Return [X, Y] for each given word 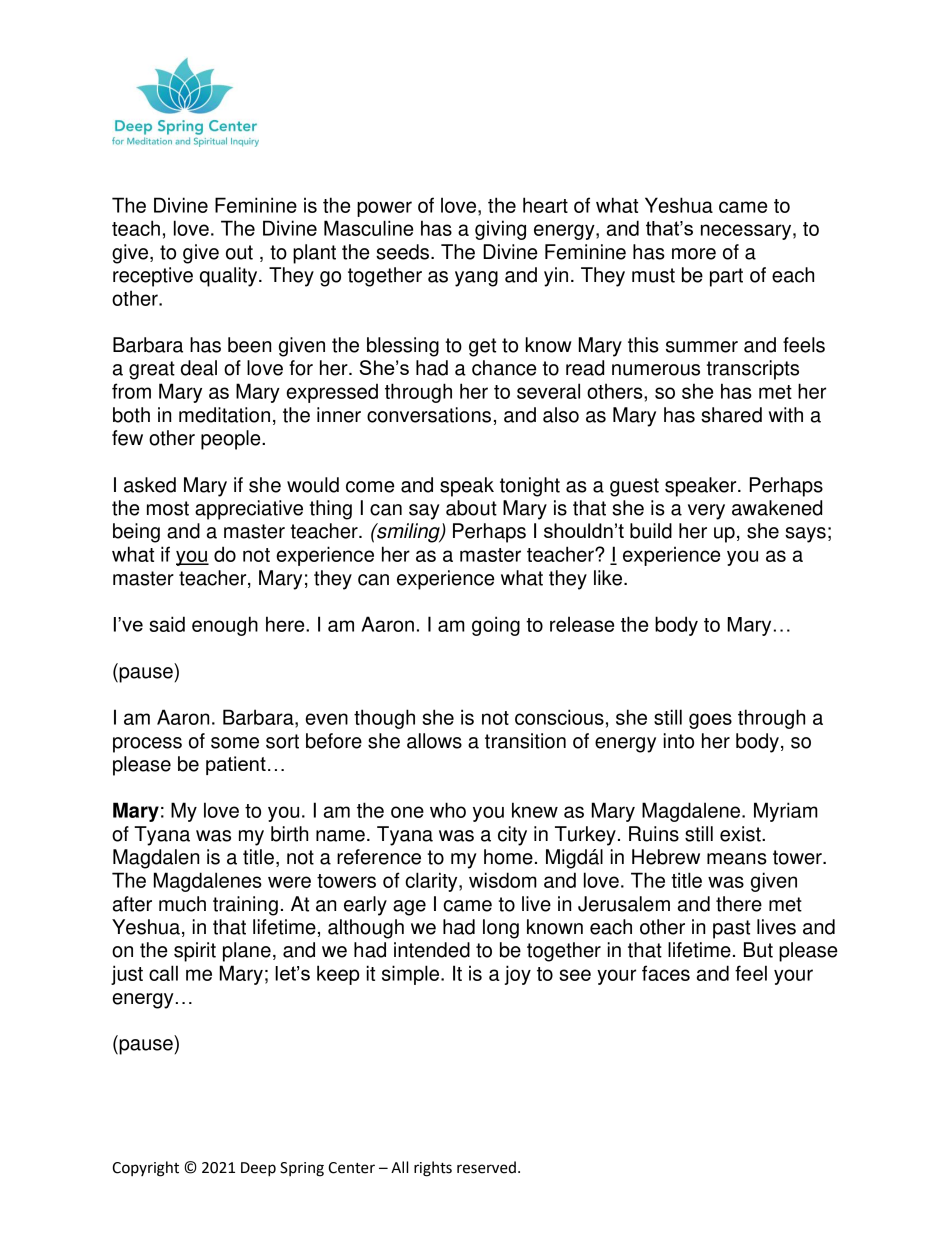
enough [225, 626]
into [678, 741]
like [609, 578]
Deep [258, 1169]
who [448, 810]
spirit [195, 952]
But [758, 950]
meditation [224, 415]
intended [432, 950]
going [496, 626]
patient [236, 765]
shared [731, 415]
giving [500, 230]
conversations [429, 415]
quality [230, 277]
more [694, 254]
